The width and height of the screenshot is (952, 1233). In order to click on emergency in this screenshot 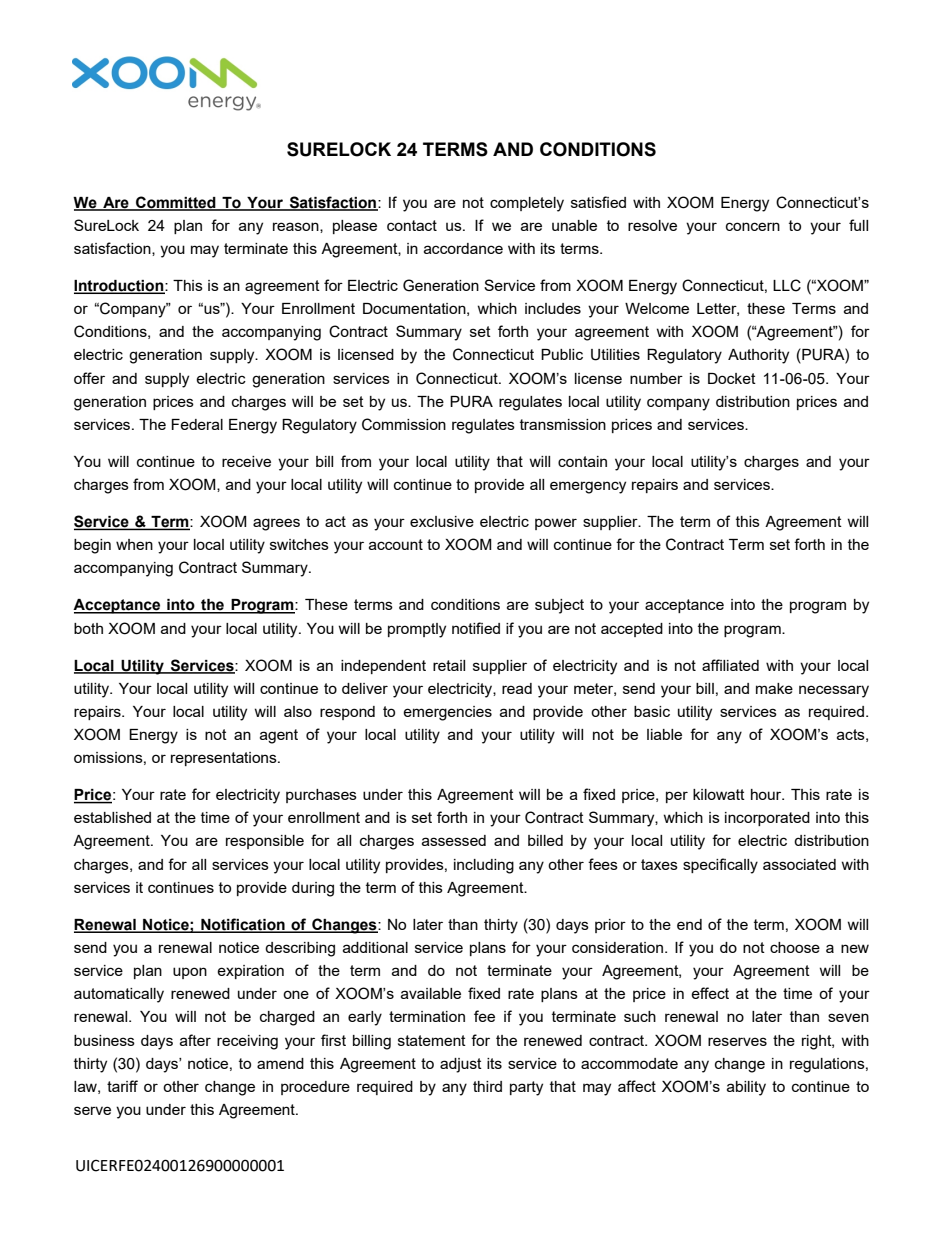, I will do `click(588, 487)`.
